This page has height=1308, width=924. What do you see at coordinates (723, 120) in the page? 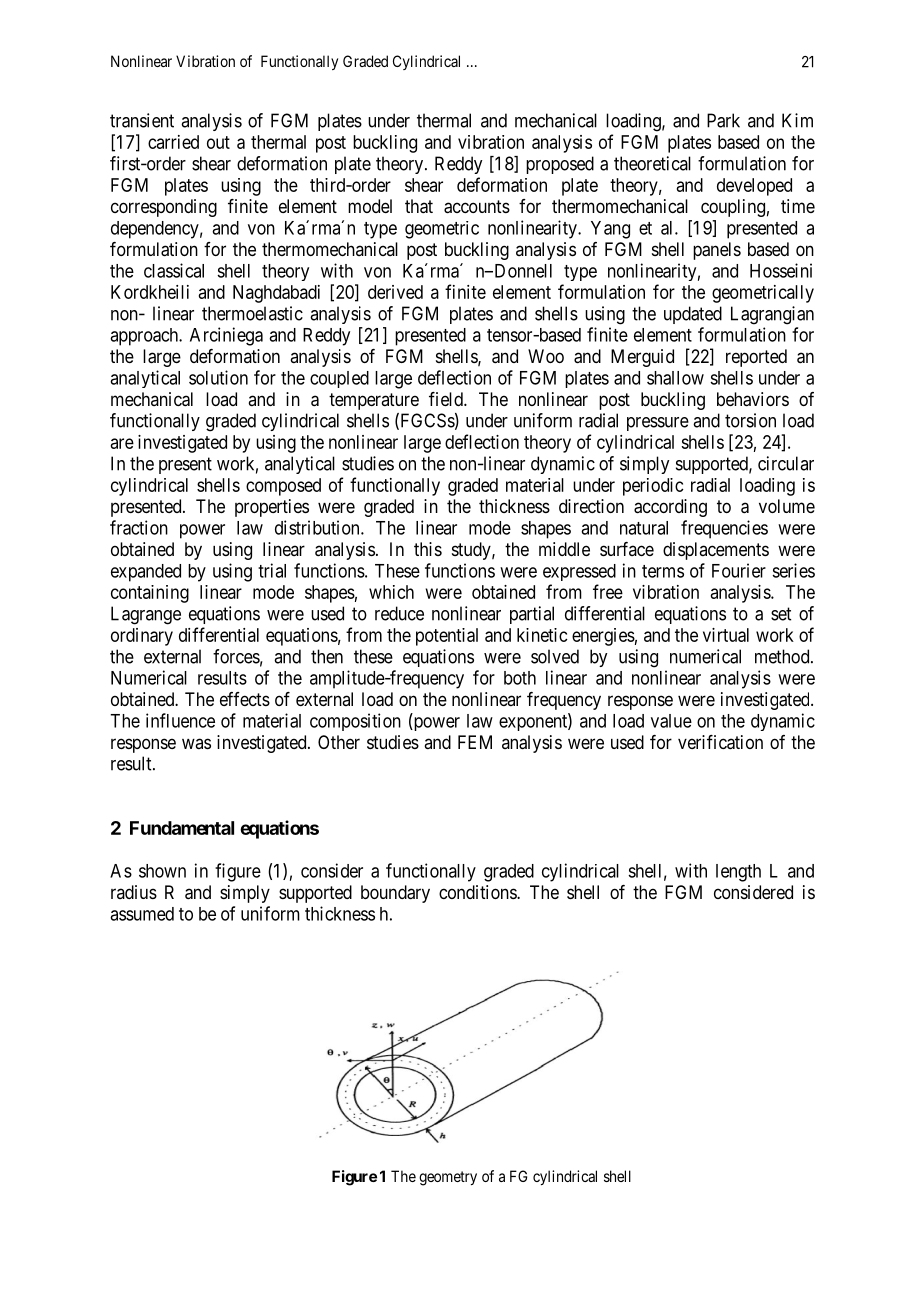
I see `Park` at bounding box center [723, 120].
